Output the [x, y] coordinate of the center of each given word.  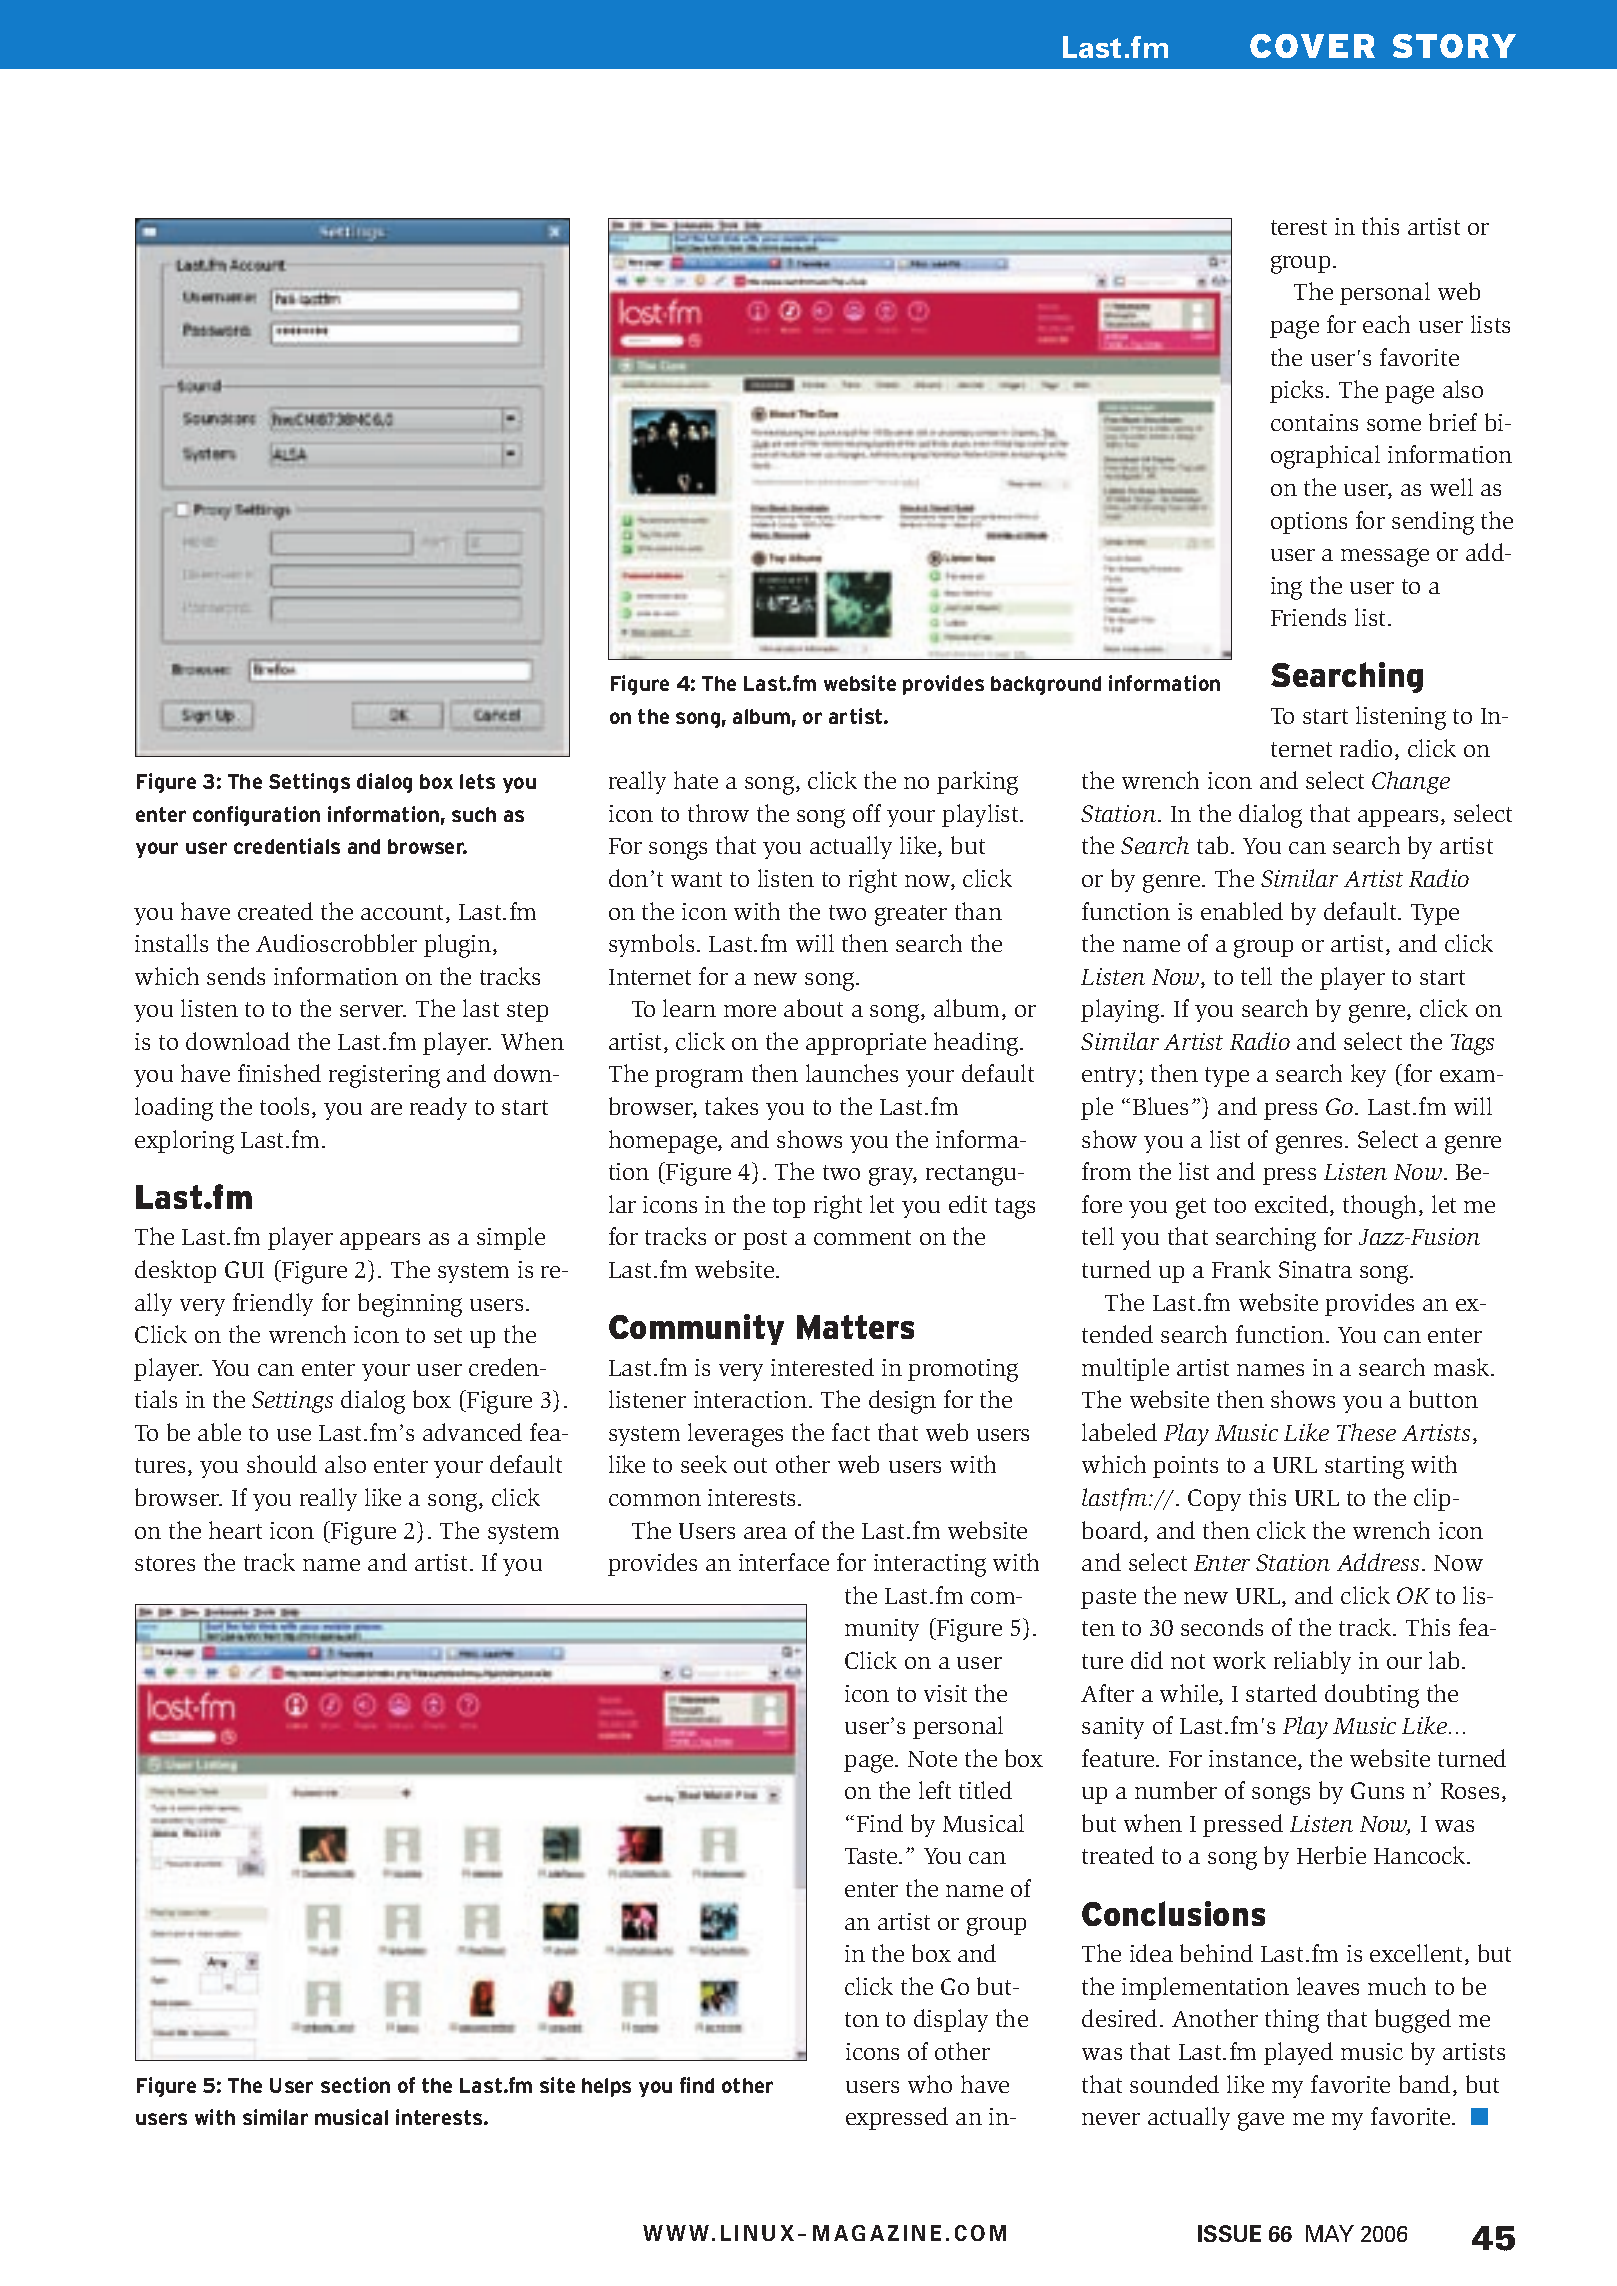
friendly [273, 1304]
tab [1212, 845]
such [474, 814]
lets [477, 781]
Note [932, 1759]
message [1385, 557]
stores [165, 1563]
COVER [1312, 46]
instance [1254, 1760]
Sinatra [1315, 1269]
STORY [1454, 46]
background [1046, 685]
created [275, 911]
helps [606, 2087]
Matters [855, 1327]
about [813, 1008]
